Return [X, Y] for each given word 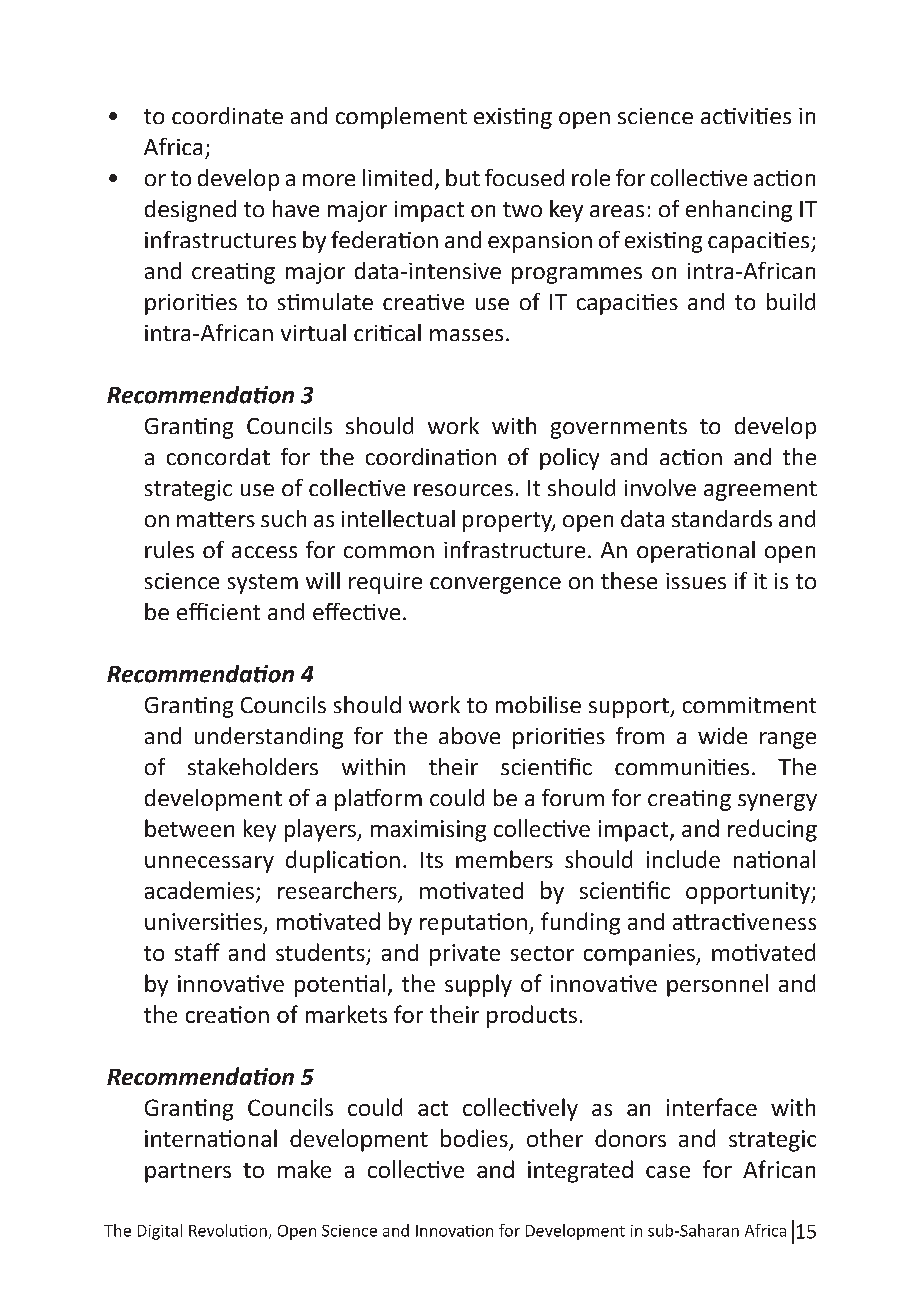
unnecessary [209, 864]
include [683, 859]
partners [188, 1173]
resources [463, 490]
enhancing [739, 211]
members [504, 859]
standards [722, 518]
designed [190, 211]
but [463, 177]
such [283, 518]
